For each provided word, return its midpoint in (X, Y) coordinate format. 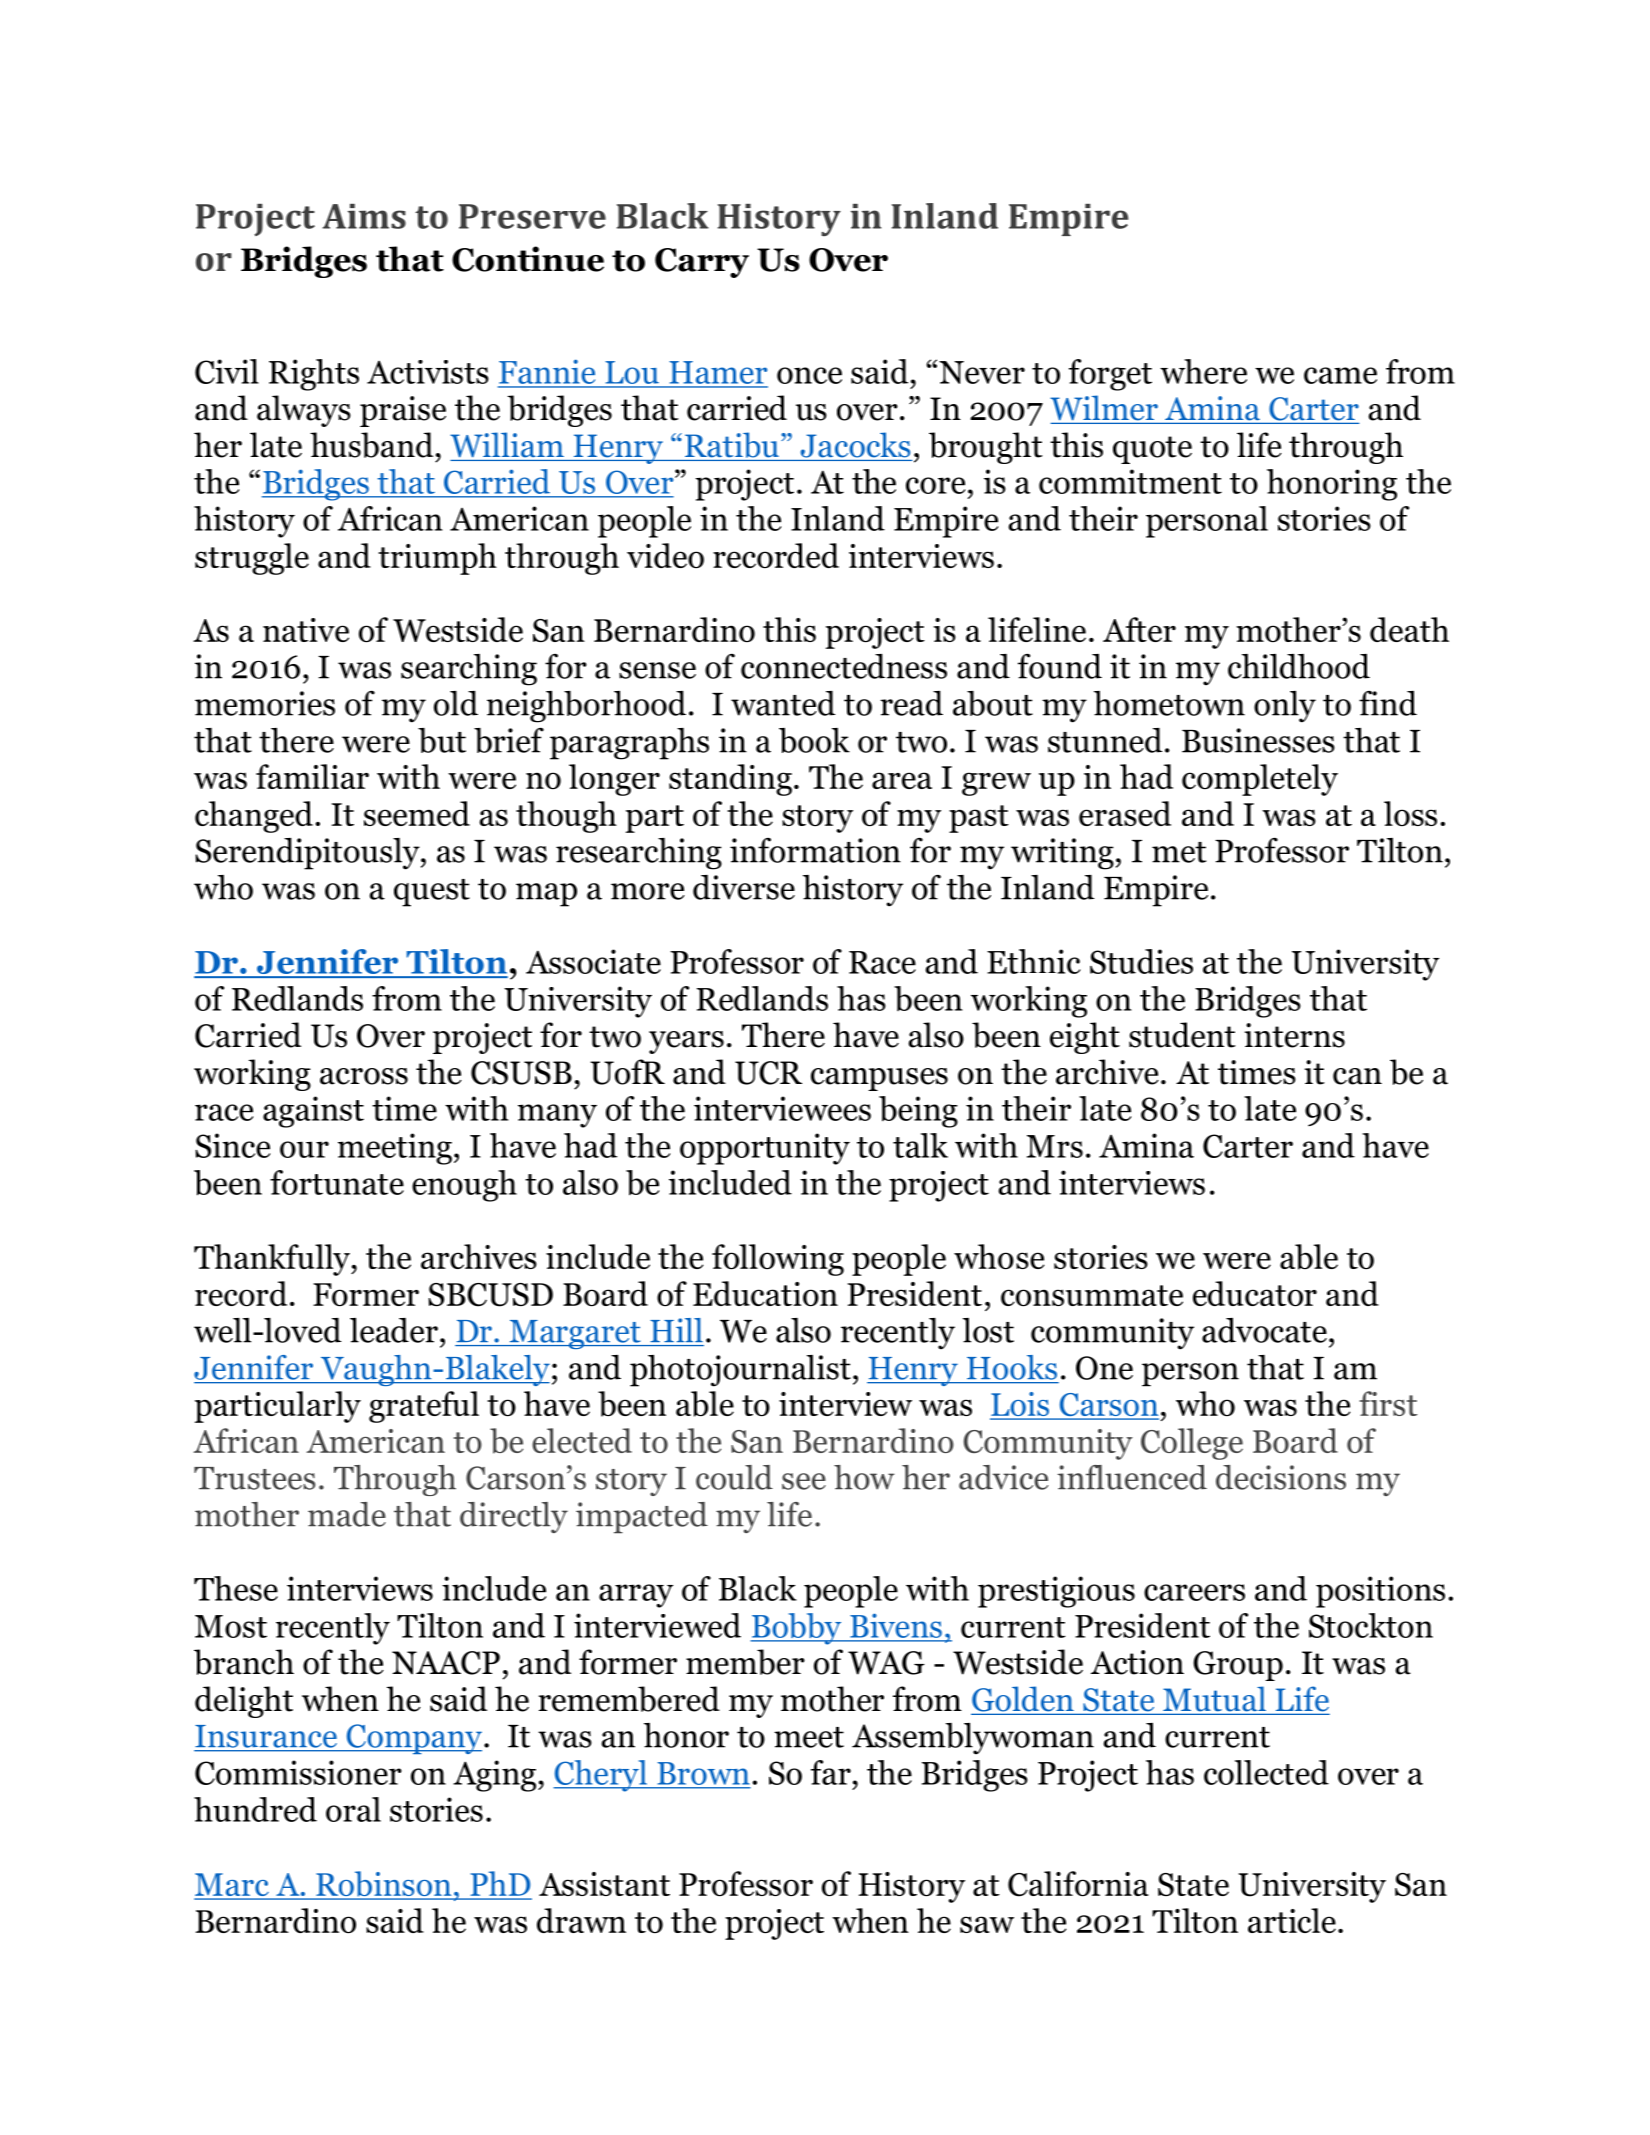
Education (765, 1294)
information (815, 850)
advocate (1264, 1330)
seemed (417, 813)
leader (394, 1330)
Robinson (384, 1885)
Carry (702, 263)
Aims (364, 216)
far (831, 1772)
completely (1260, 780)
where (1203, 371)
